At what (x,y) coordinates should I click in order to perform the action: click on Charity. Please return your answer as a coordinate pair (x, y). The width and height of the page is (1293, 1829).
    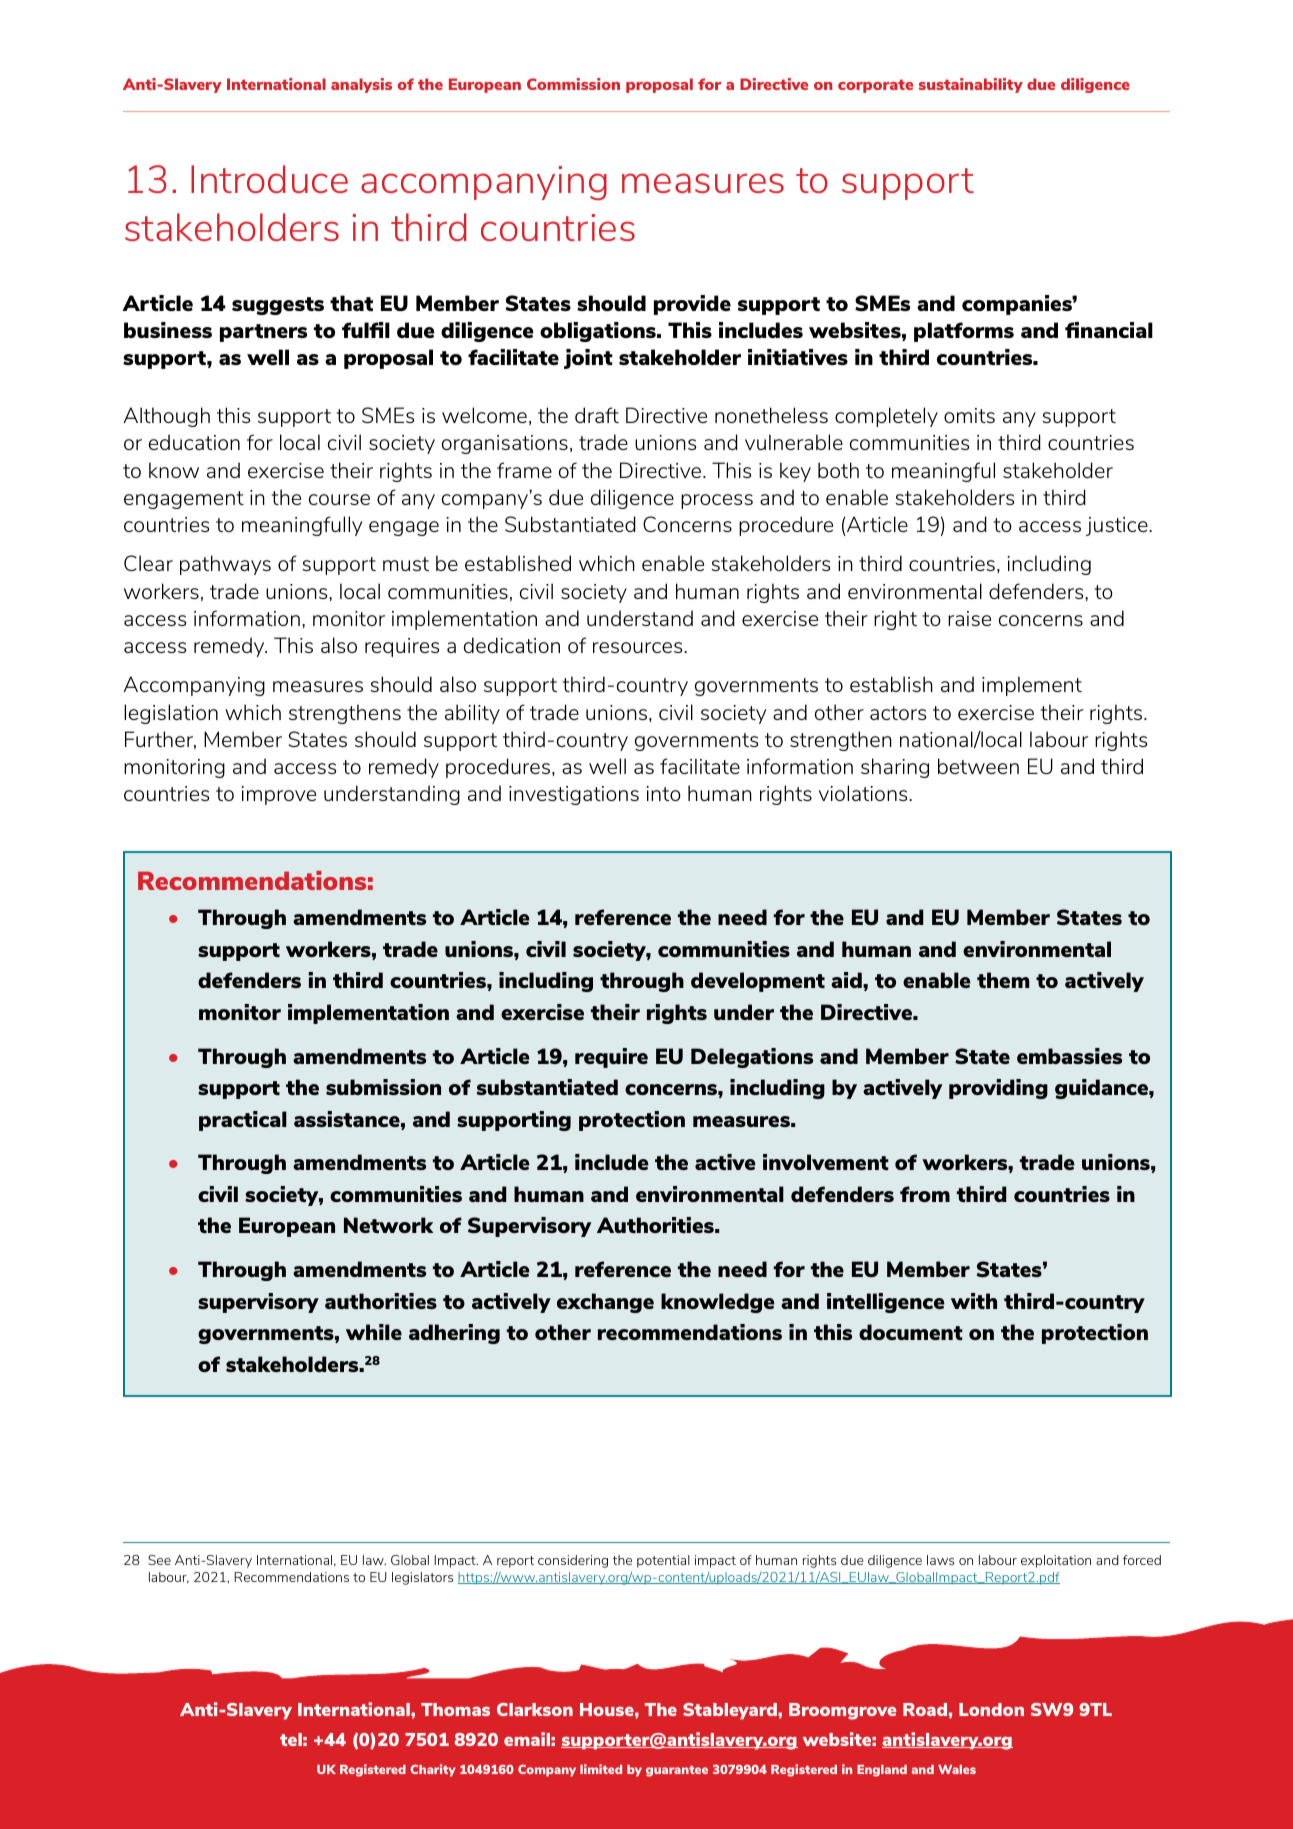
    Looking at the image, I should click on (433, 1770).
